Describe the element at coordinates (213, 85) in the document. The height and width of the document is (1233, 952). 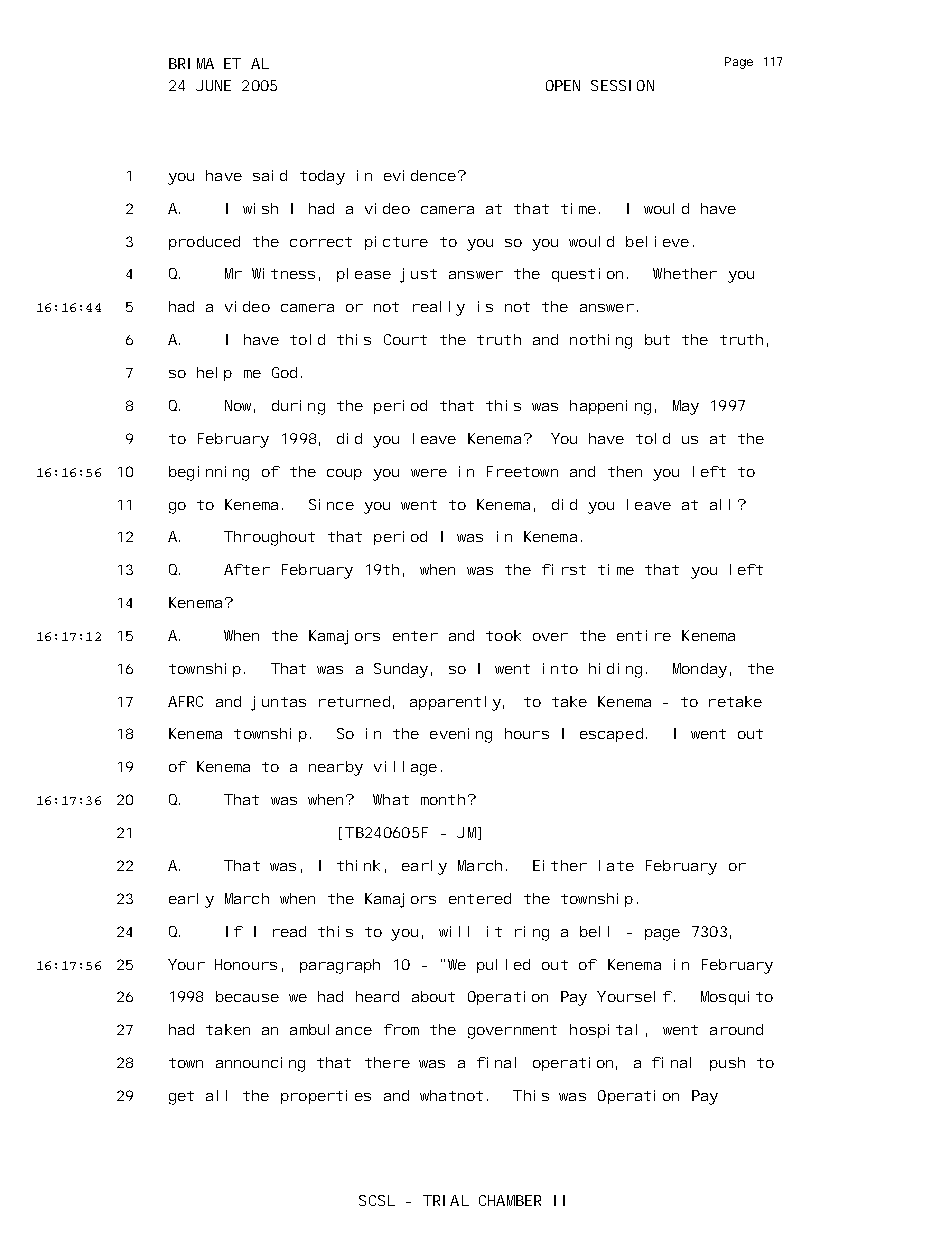
I see `JUNE` at that location.
